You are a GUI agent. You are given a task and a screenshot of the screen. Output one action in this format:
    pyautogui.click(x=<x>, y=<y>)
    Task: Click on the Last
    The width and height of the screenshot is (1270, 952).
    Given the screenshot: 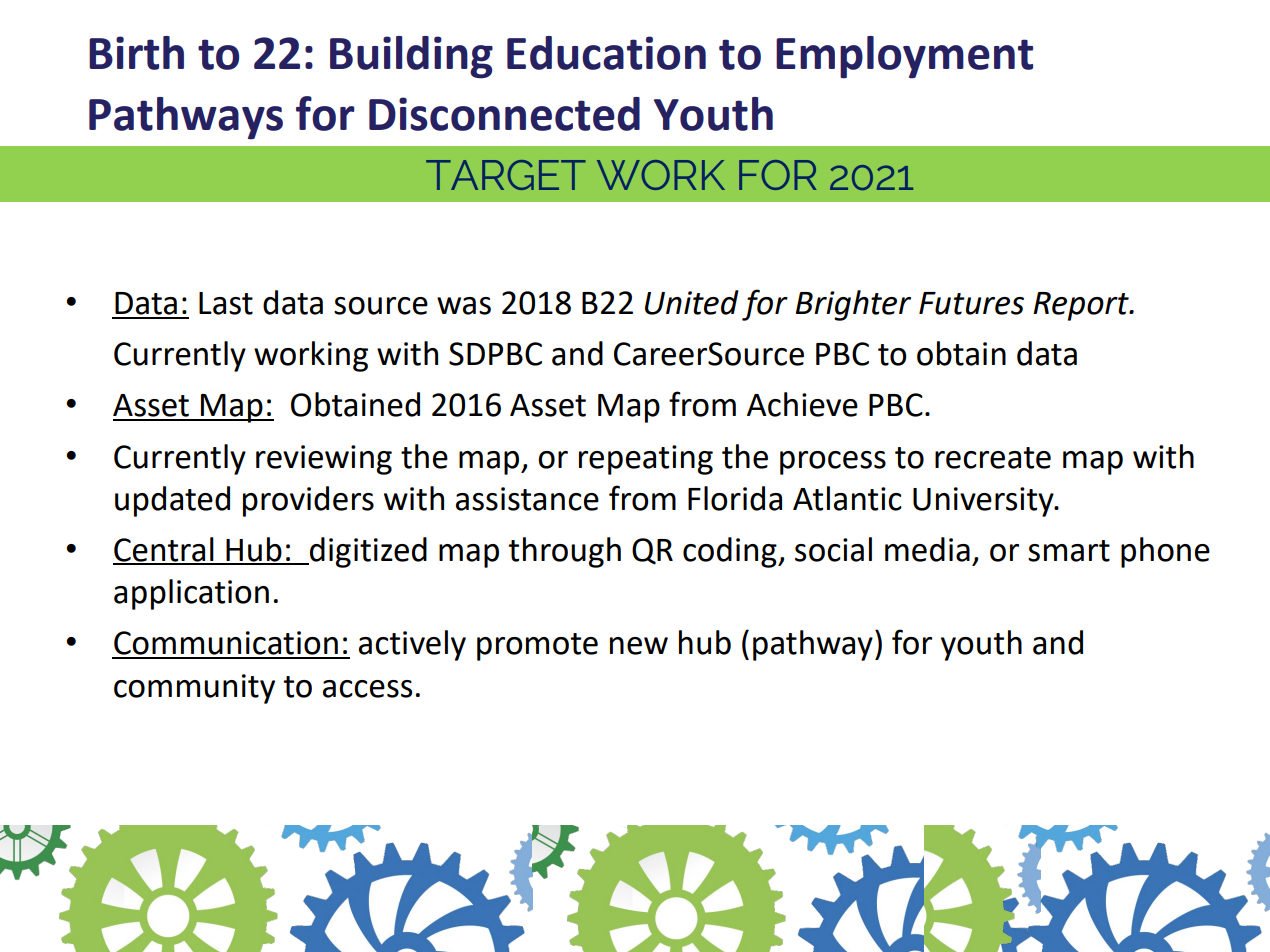 What is the action you would take?
    pyautogui.click(x=226, y=303)
